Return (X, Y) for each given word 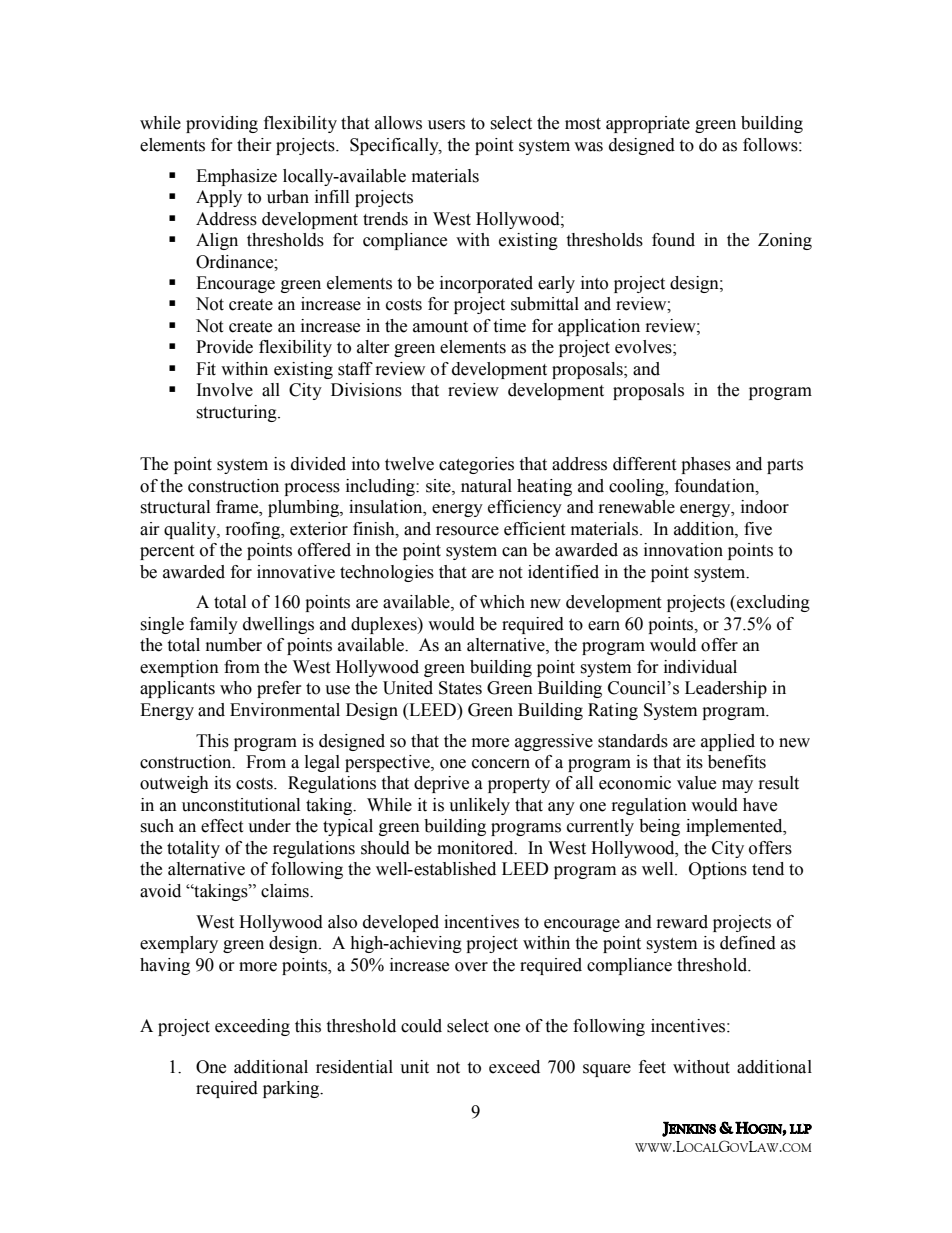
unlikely (479, 806)
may (737, 786)
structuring (237, 413)
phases (706, 465)
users (446, 125)
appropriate (648, 124)
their (254, 145)
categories (476, 465)
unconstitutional (241, 805)
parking (292, 1089)
